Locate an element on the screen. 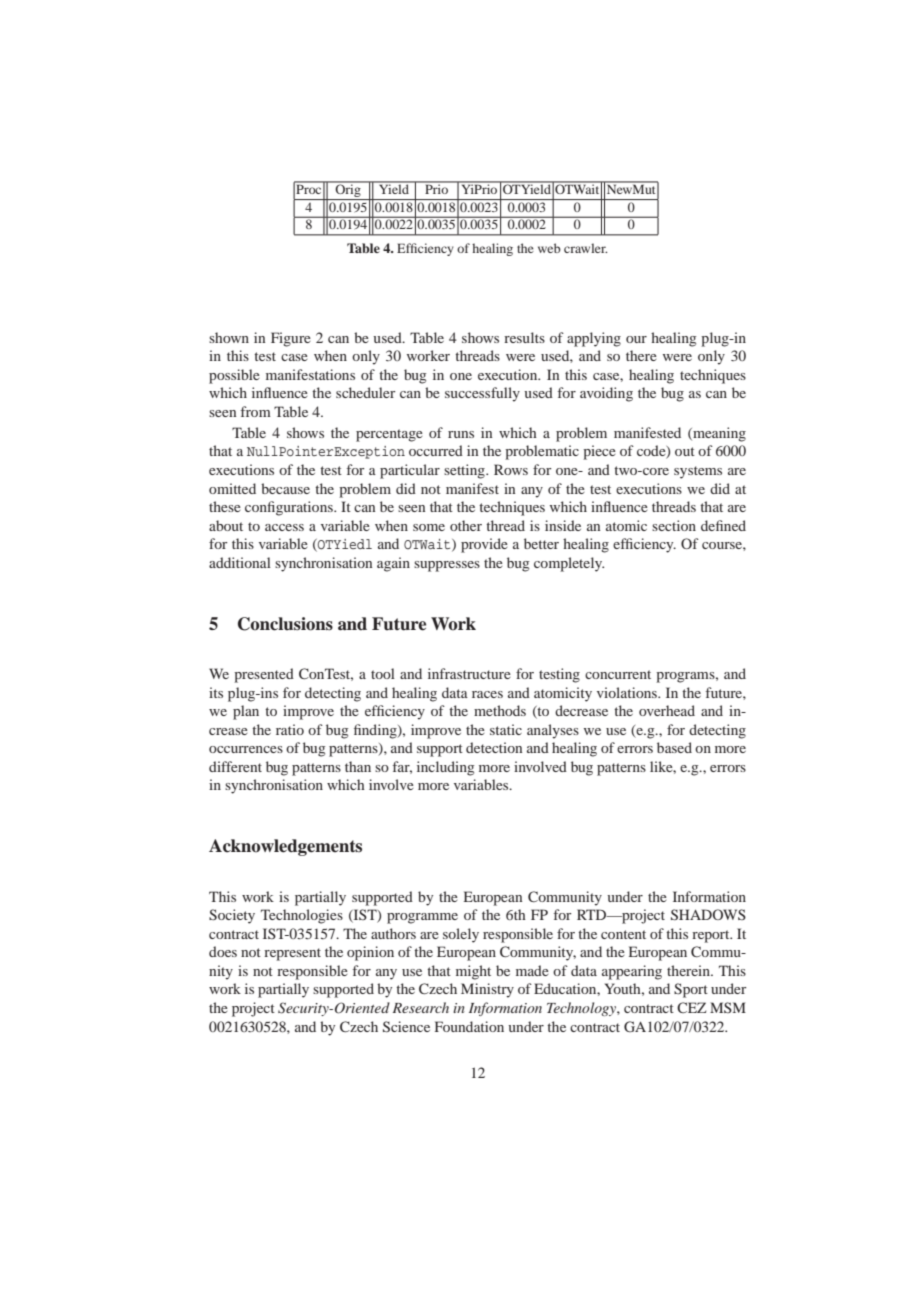 This screenshot has width=924, height=1308. represent is located at coordinates (292, 954).
